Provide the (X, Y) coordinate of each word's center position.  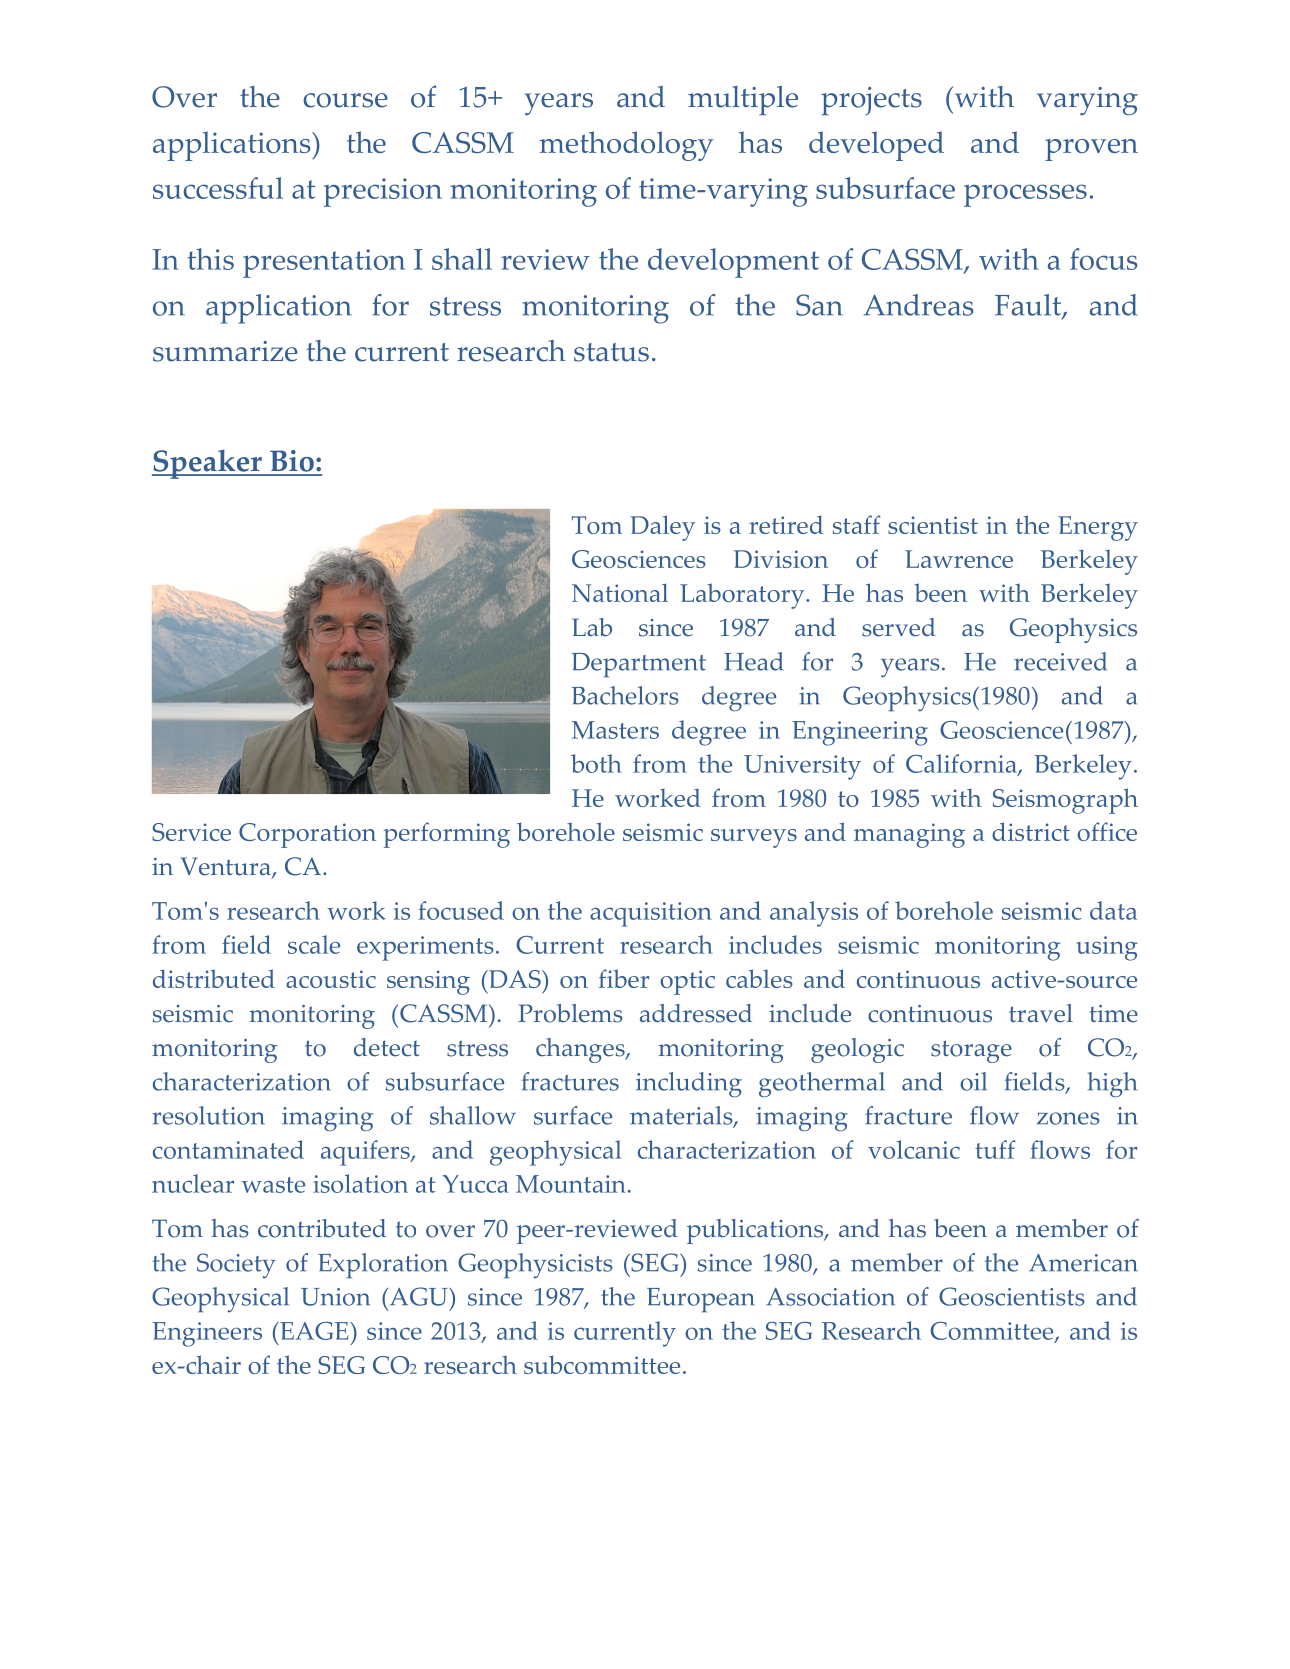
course (345, 100)
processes (1025, 195)
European (701, 1300)
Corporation (307, 835)
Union (335, 1297)
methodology (626, 146)
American (1083, 1262)
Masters (615, 730)
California (962, 765)
